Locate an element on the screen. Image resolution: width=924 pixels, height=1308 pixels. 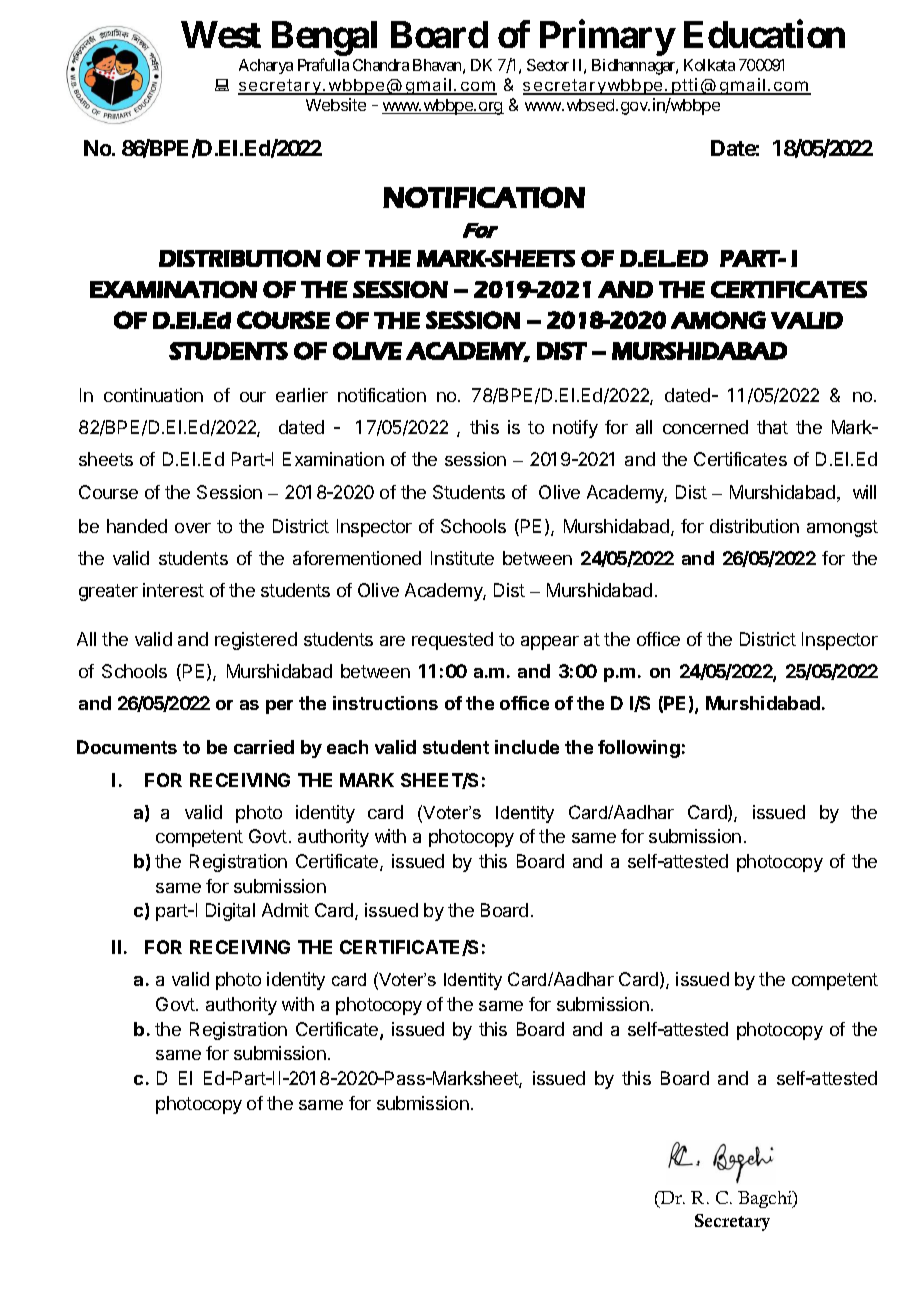
following is located at coordinates (639, 749).
